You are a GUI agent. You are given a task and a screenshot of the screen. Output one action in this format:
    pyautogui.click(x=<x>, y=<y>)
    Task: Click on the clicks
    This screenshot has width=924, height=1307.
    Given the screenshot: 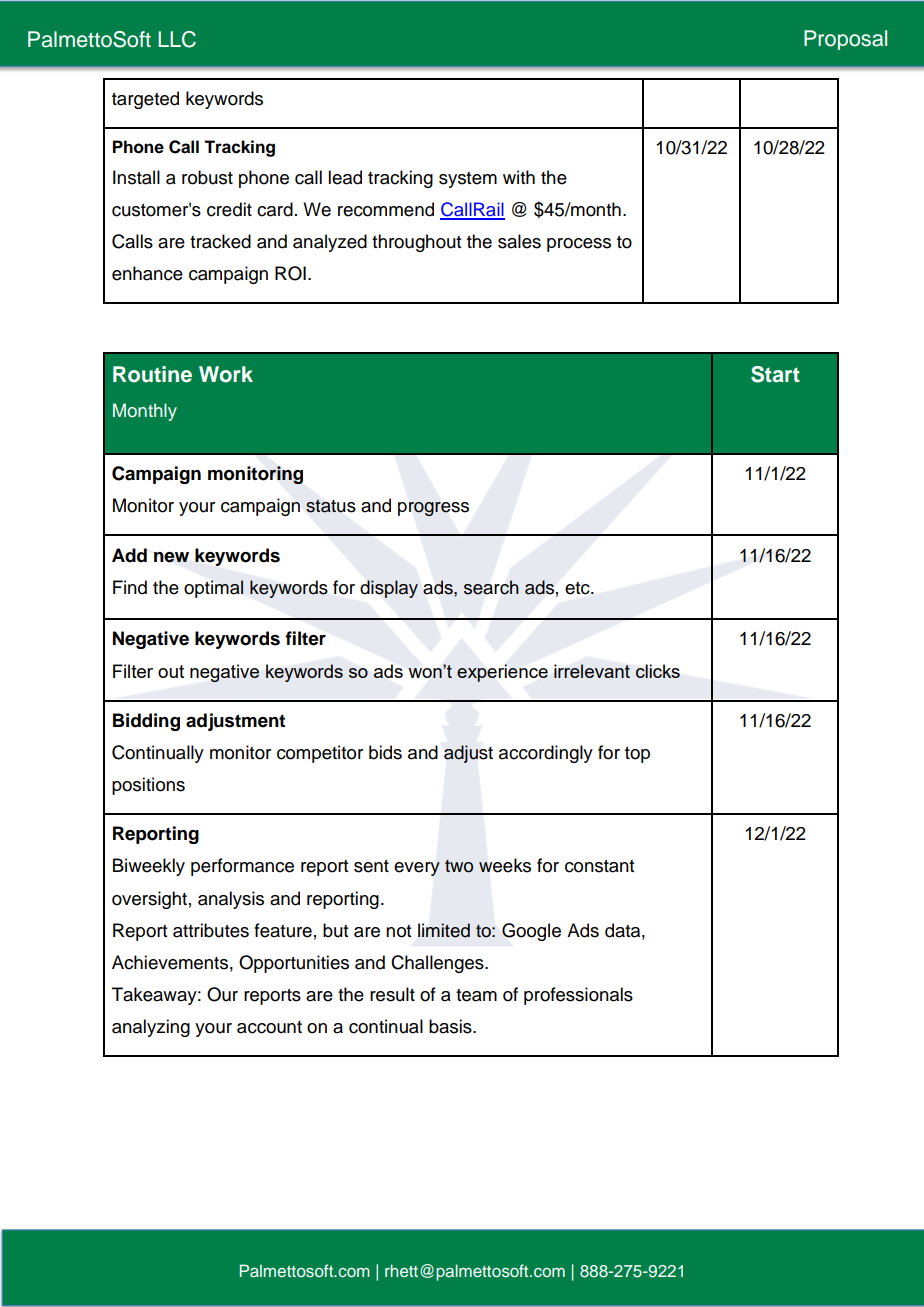 What is the action you would take?
    pyautogui.click(x=658, y=671)
